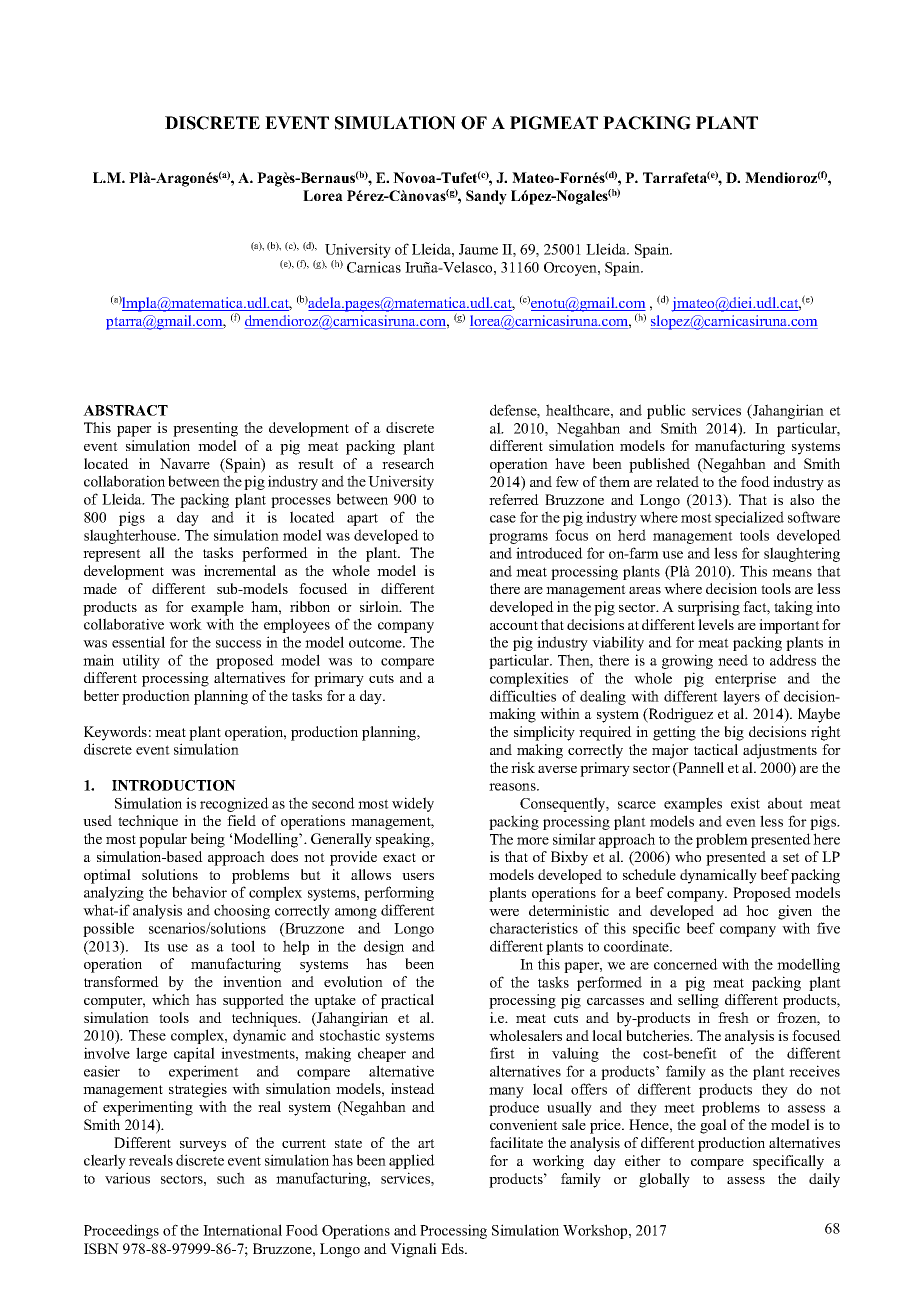 This page has width=924, height=1308. What do you see at coordinates (125, 410) in the page?
I see `ABSTRACT` at bounding box center [125, 410].
